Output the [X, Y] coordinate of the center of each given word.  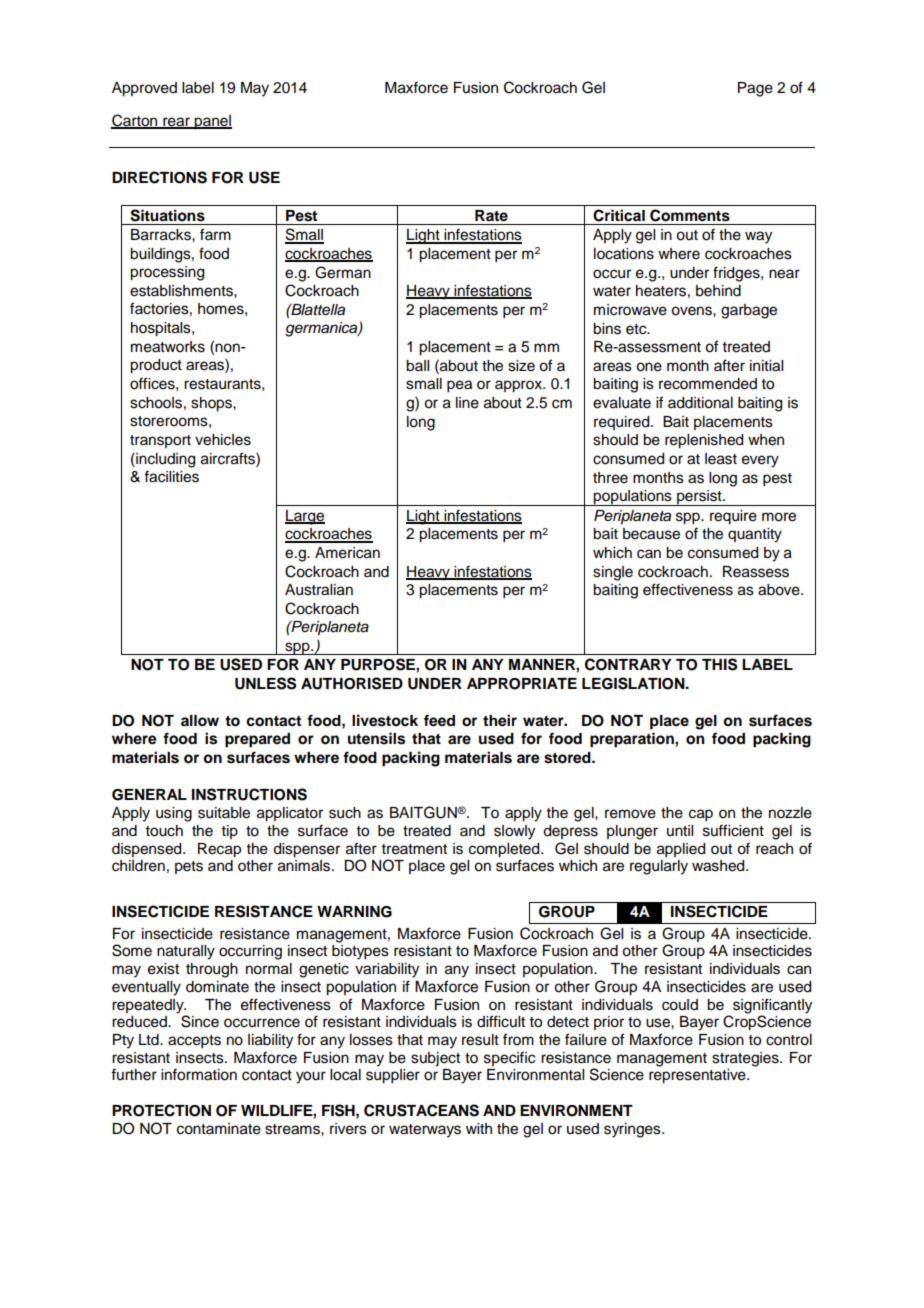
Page [755, 89]
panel [212, 122]
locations [624, 254]
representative [698, 1076]
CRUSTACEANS [421, 1110]
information [199, 1074]
